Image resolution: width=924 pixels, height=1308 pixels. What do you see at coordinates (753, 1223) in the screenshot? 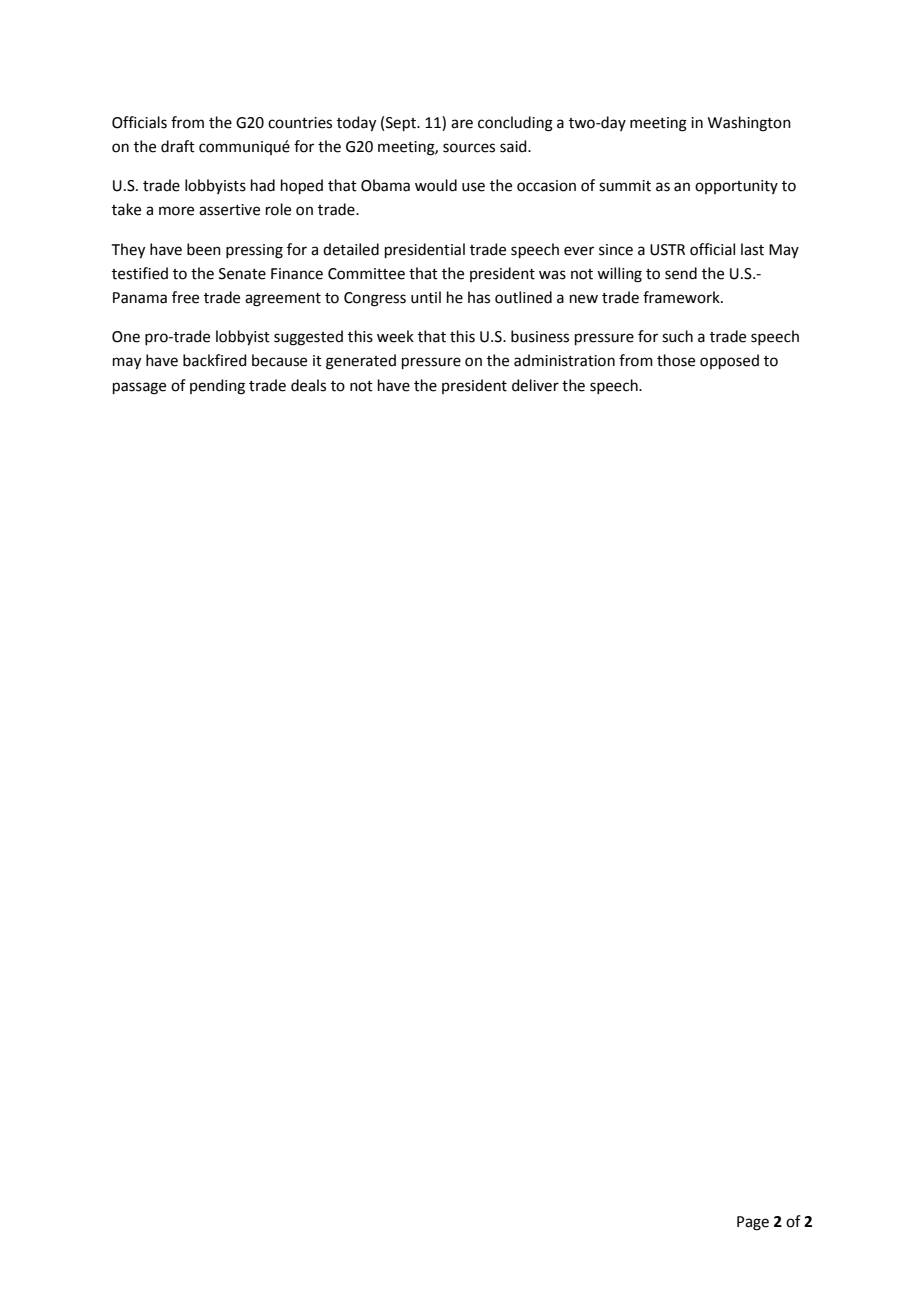
I see `Page` at bounding box center [753, 1223].
